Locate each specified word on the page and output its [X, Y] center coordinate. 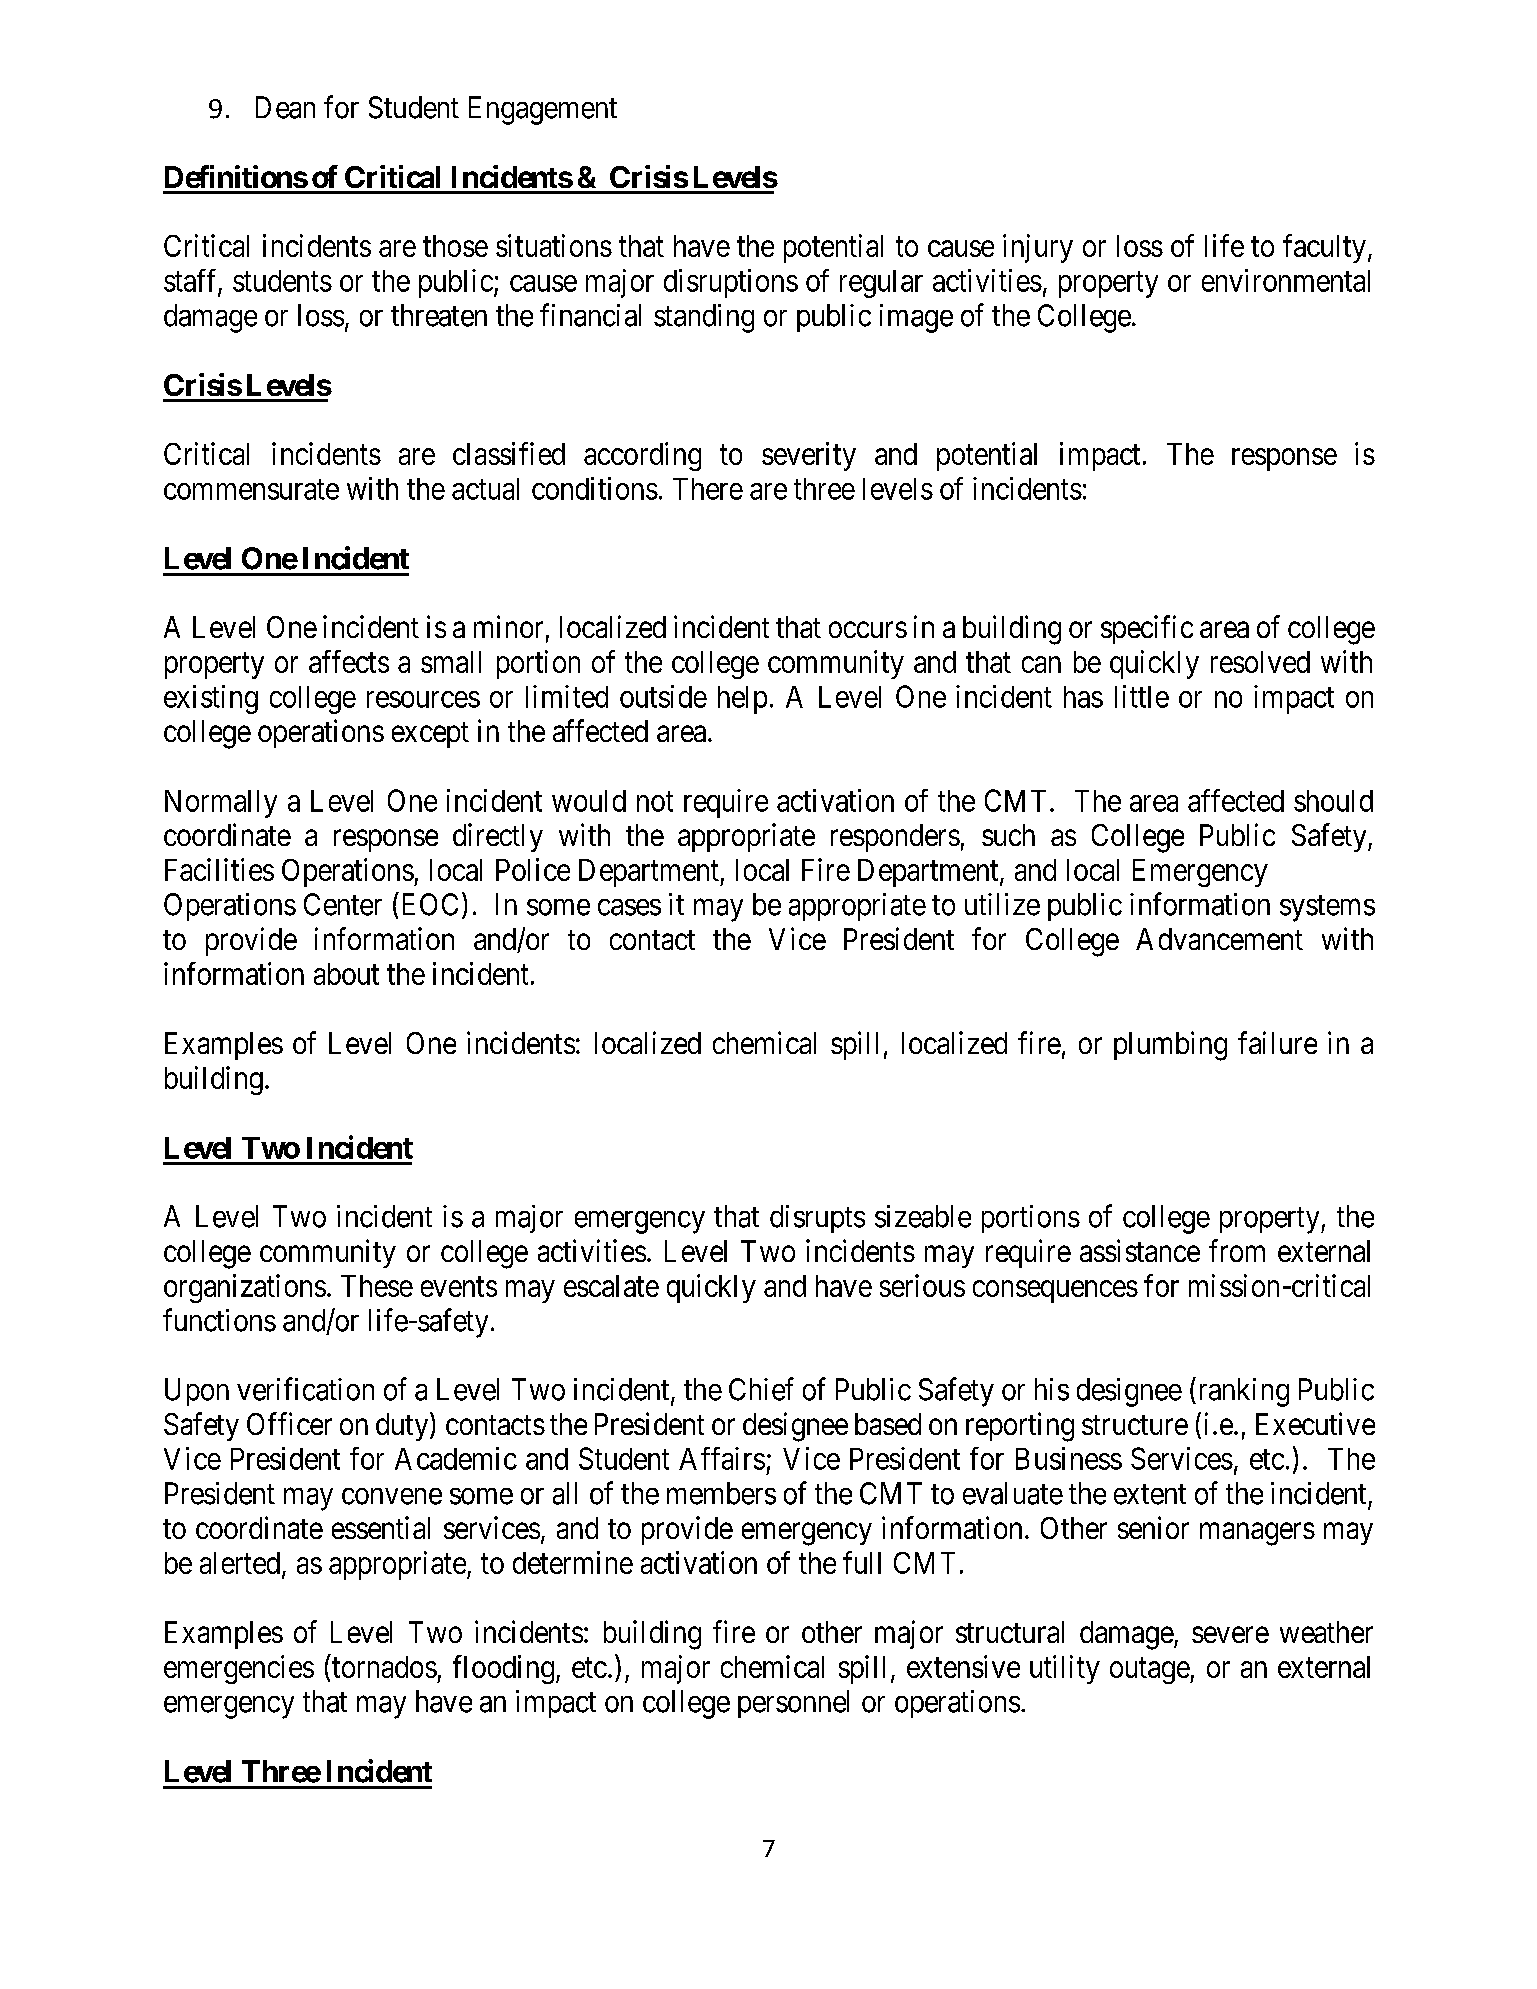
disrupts [817, 1219]
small [451, 662]
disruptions [731, 283]
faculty [1324, 248]
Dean [285, 107]
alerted [241, 1564]
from [1237, 1250]
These [377, 1286]
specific [1147, 629]
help [742, 700]
